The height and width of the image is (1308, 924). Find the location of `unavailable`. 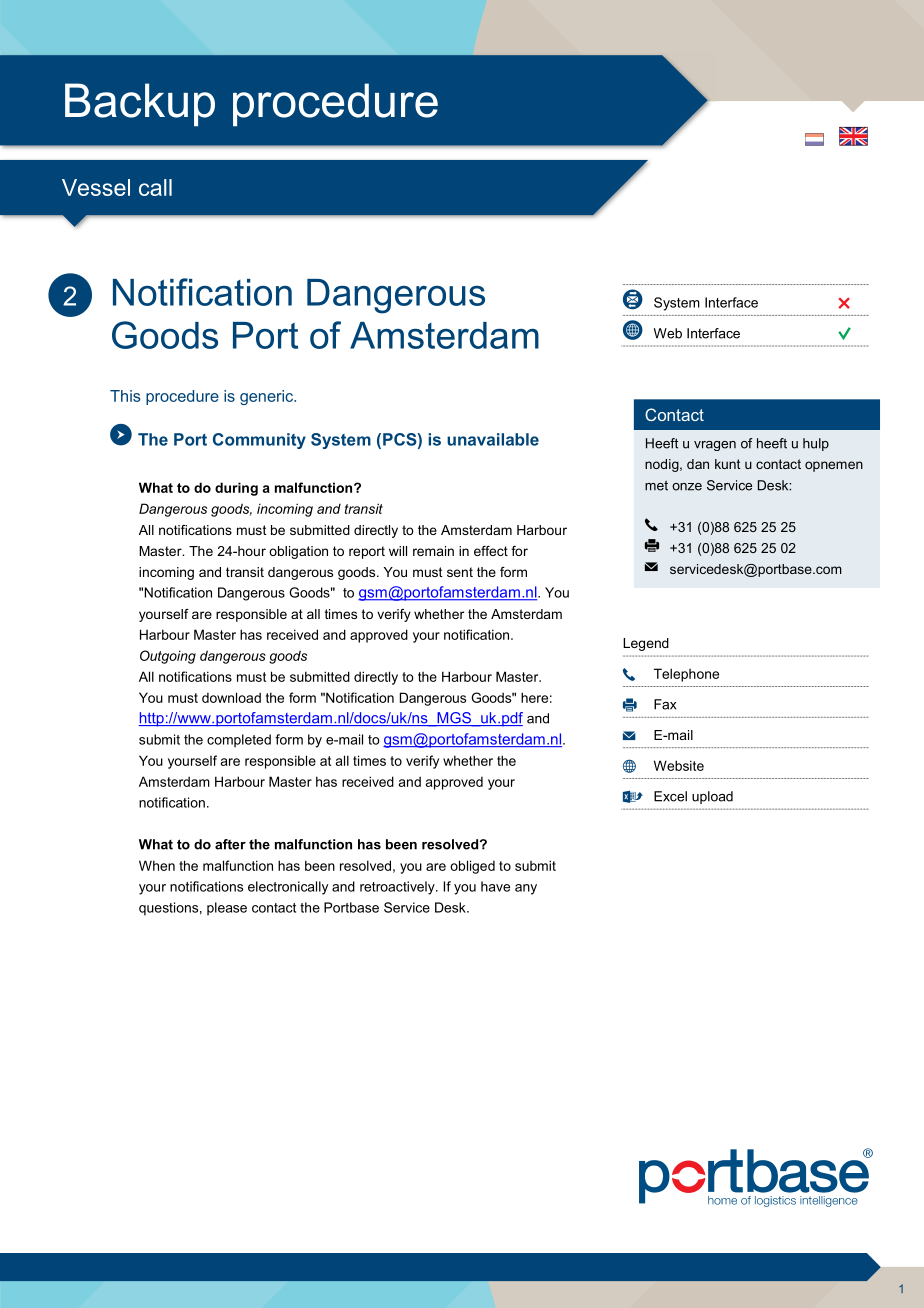

unavailable is located at coordinates (493, 439).
